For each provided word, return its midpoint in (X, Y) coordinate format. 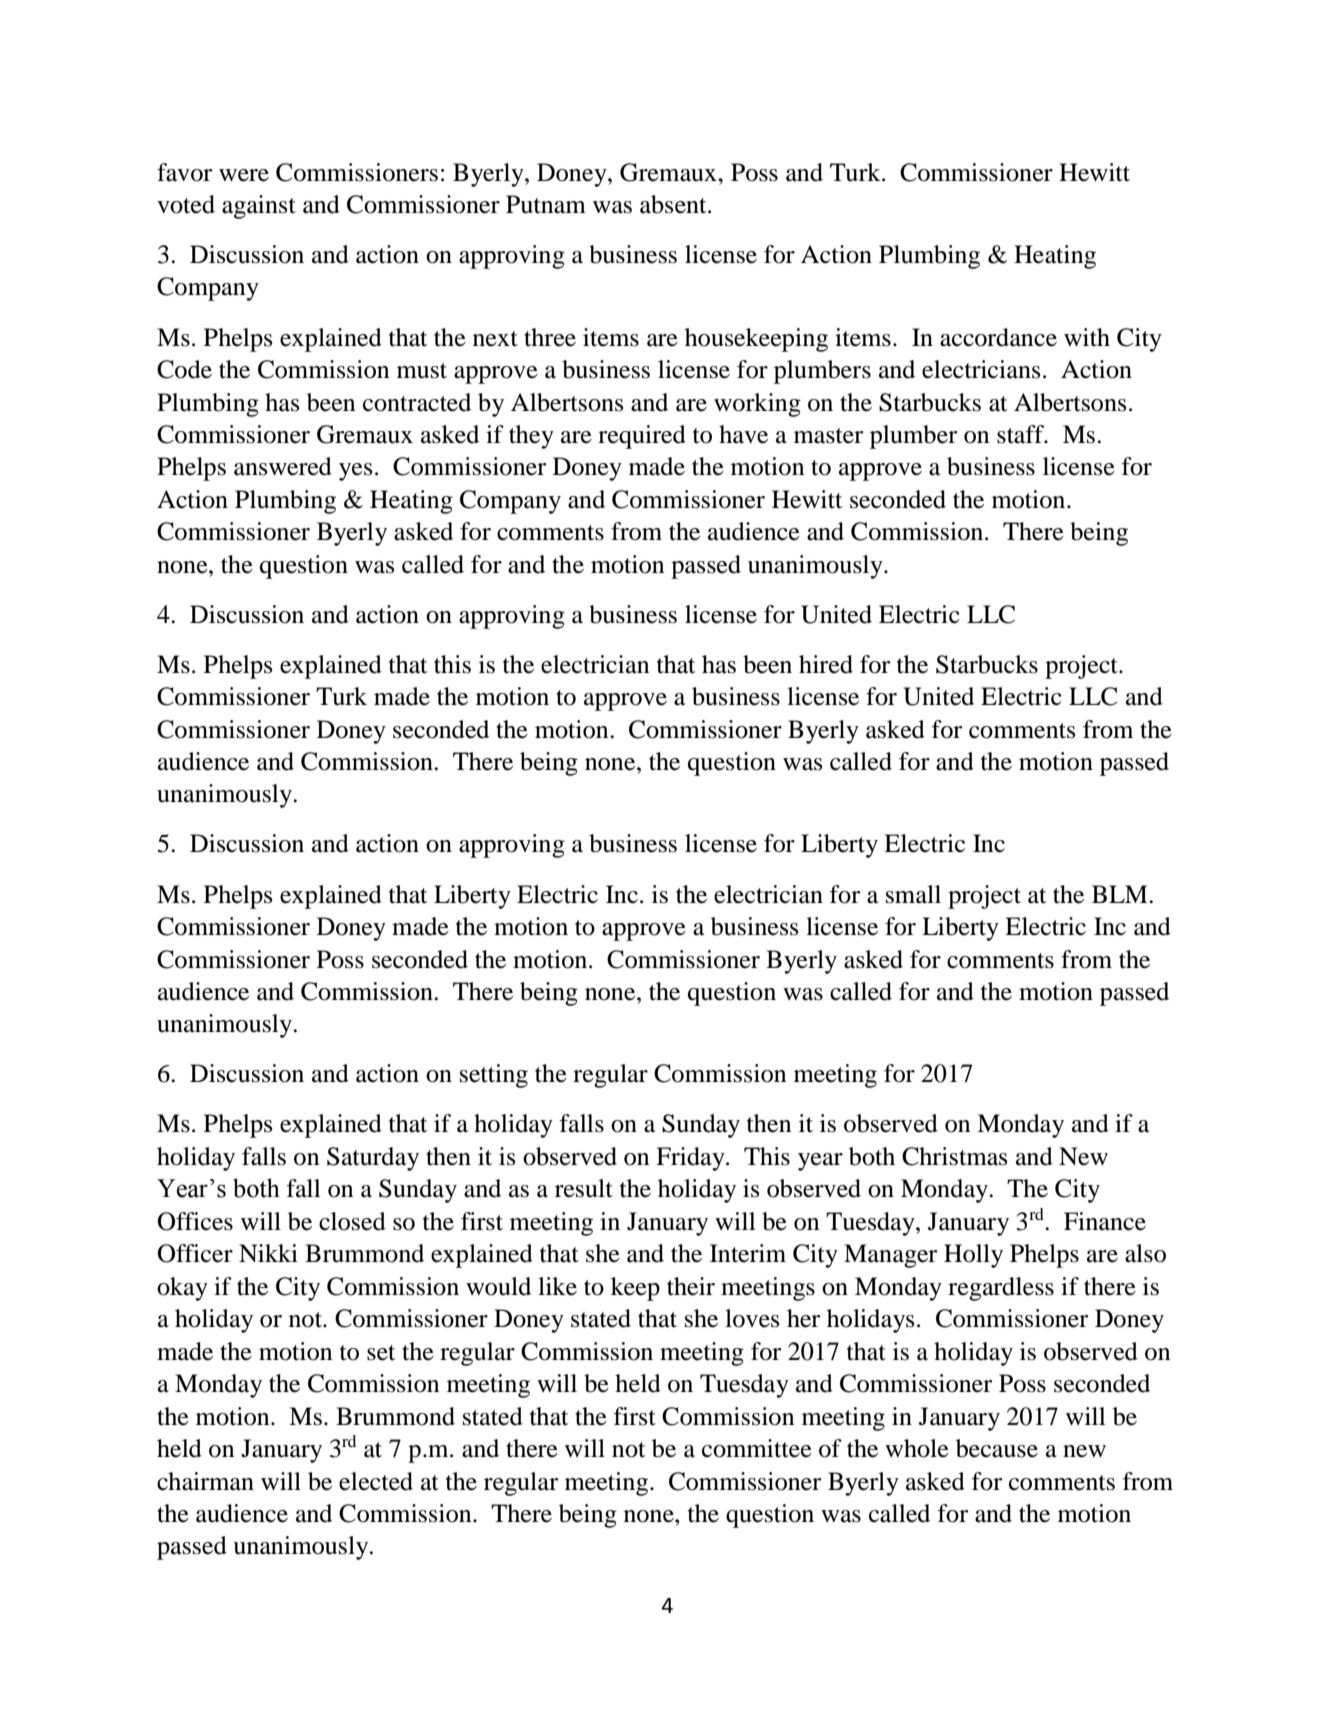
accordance (998, 337)
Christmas (954, 1156)
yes (355, 472)
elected (376, 1481)
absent (674, 204)
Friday (691, 1159)
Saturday (373, 1159)
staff (1022, 434)
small (913, 894)
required (642, 437)
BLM (1121, 894)
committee (757, 1448)
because (997, 1448)
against (259, 207)
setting (494, 1076)
